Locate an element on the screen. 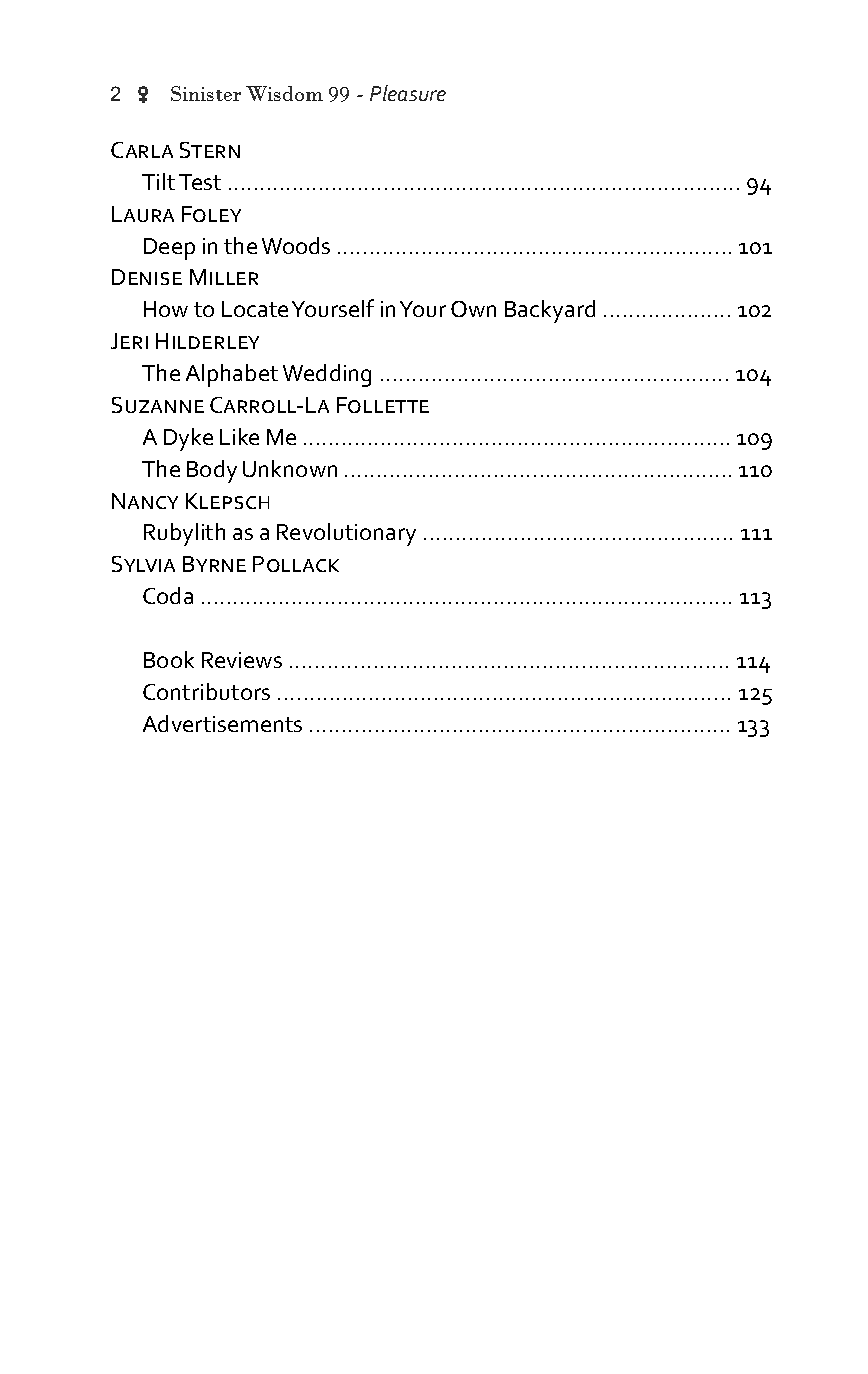 This screenshot has width=868, height=1374. Contributors is located at coordinates (206, 691).
